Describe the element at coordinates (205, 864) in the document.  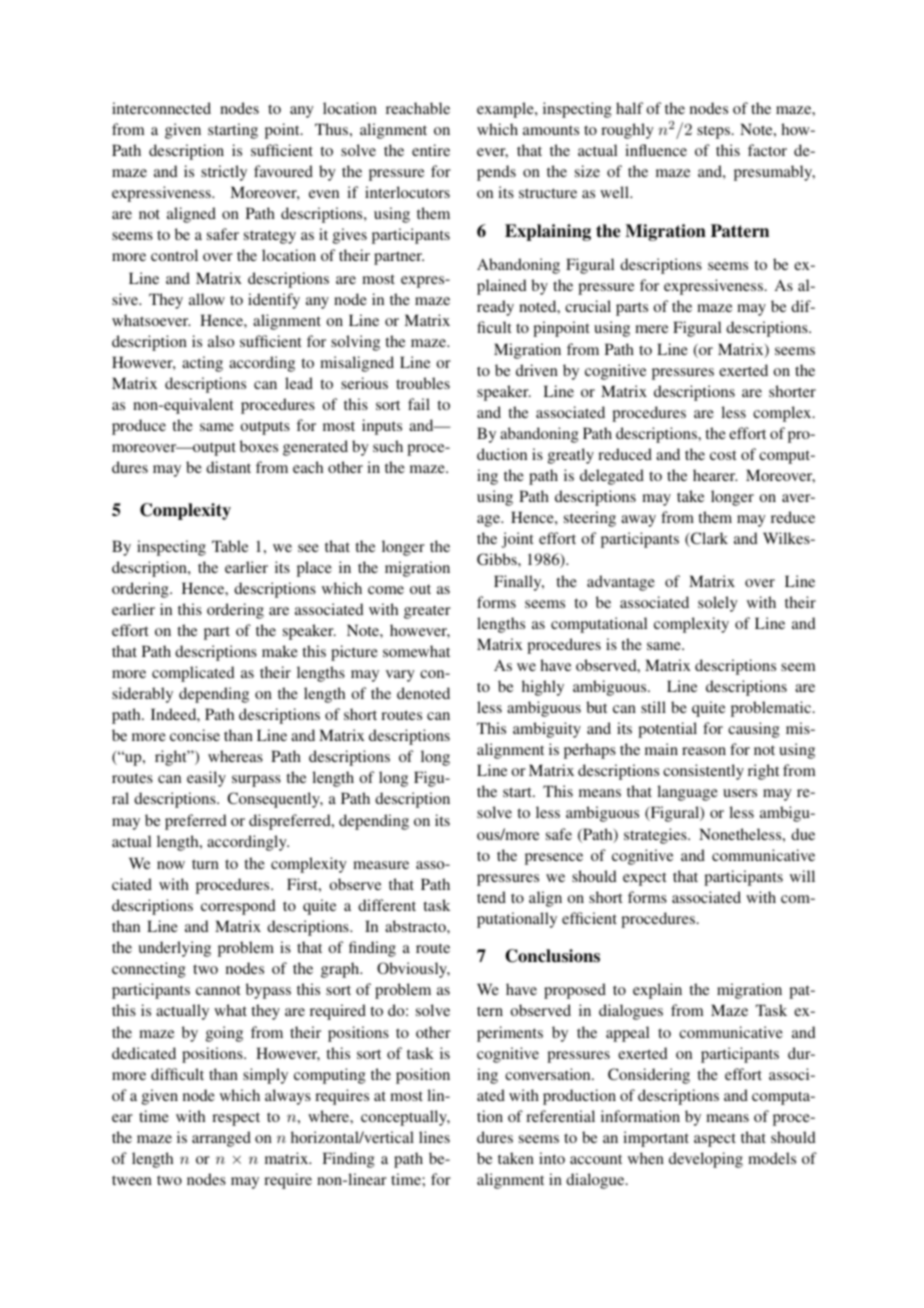
I see `turn` at that location.
